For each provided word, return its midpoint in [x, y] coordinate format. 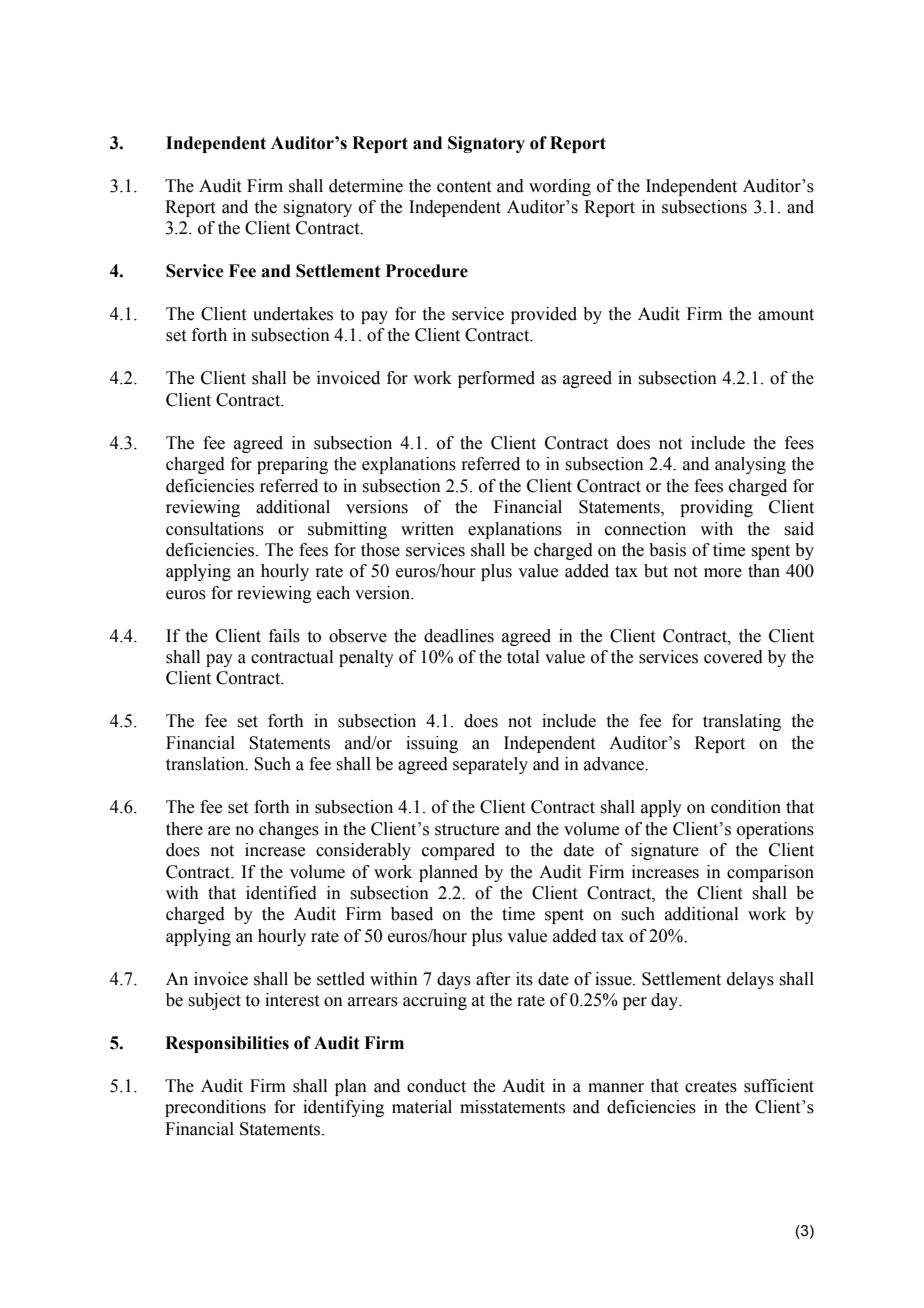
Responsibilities [227, 1044]
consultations [215, 529]
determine [366, 186]
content [464, 187]
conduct [436, 1086]
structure [467, 830]
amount [786, 315]
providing [716, 508]
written [427, 529]
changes [289, 830]
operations [775, 830]
